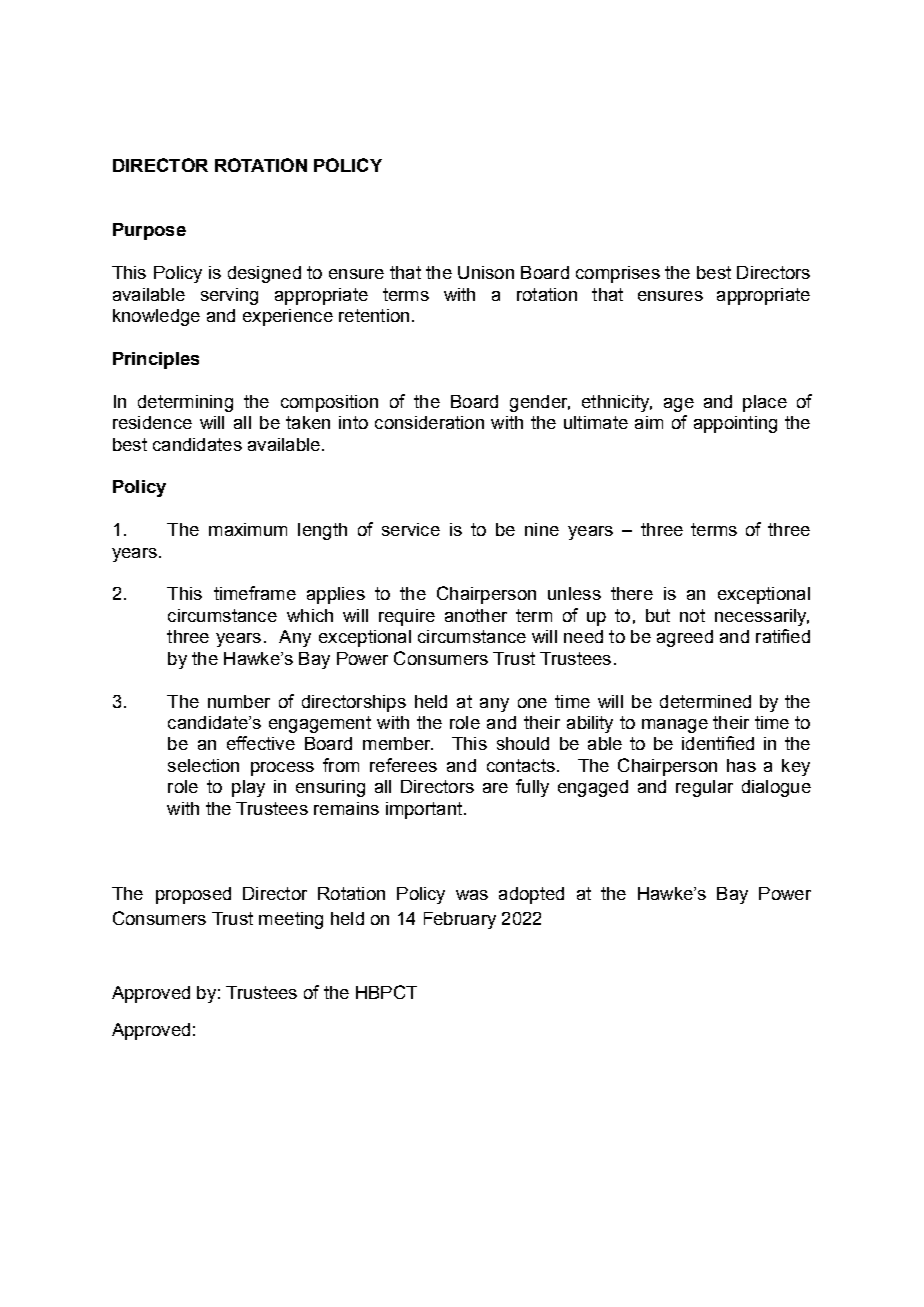  What do you see at coordinates (618, 274) in the image?
I see `comprises` at bounding box center [618, 274].
